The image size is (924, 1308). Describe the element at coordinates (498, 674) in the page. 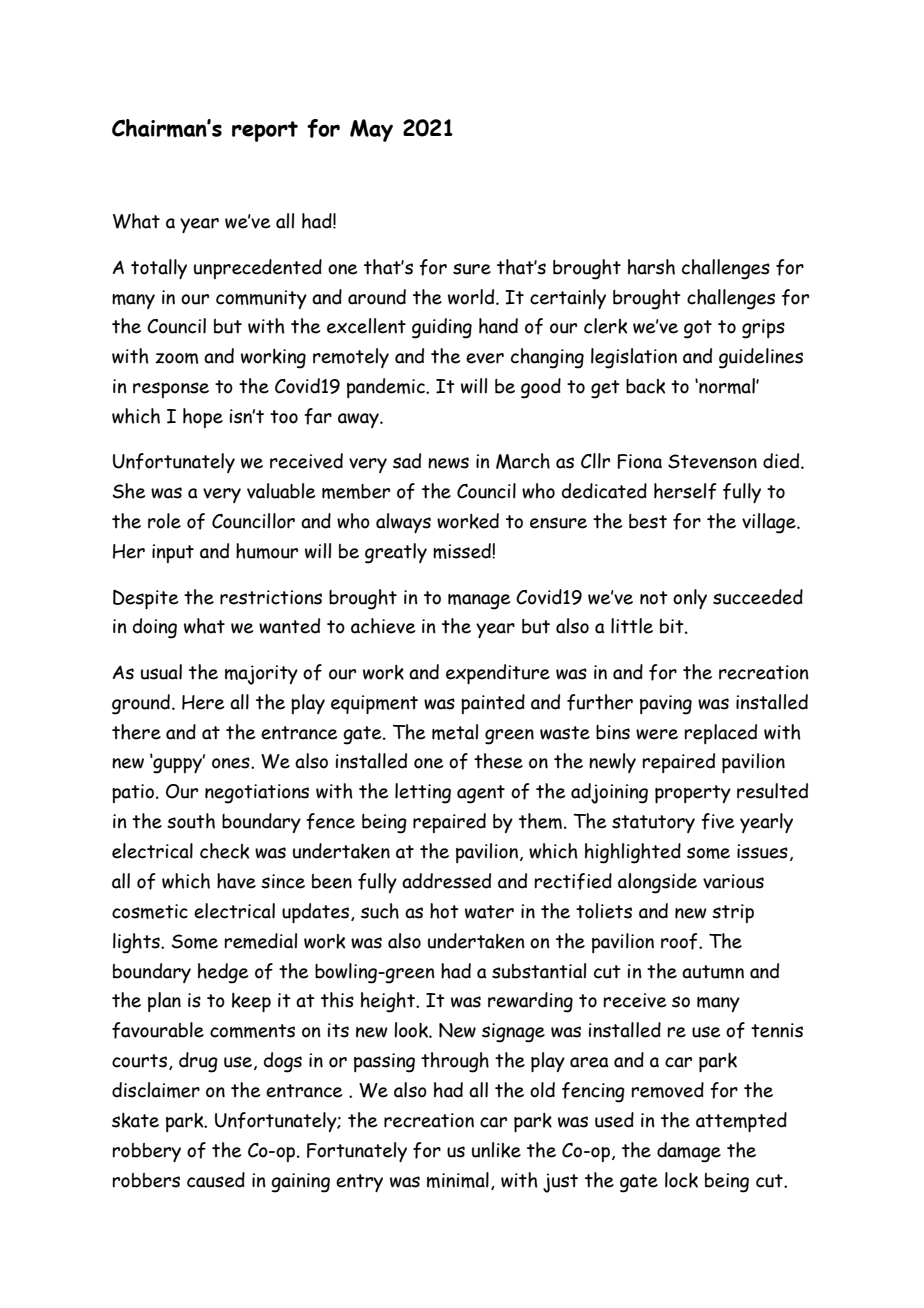

I see `expenditure` at that location.
